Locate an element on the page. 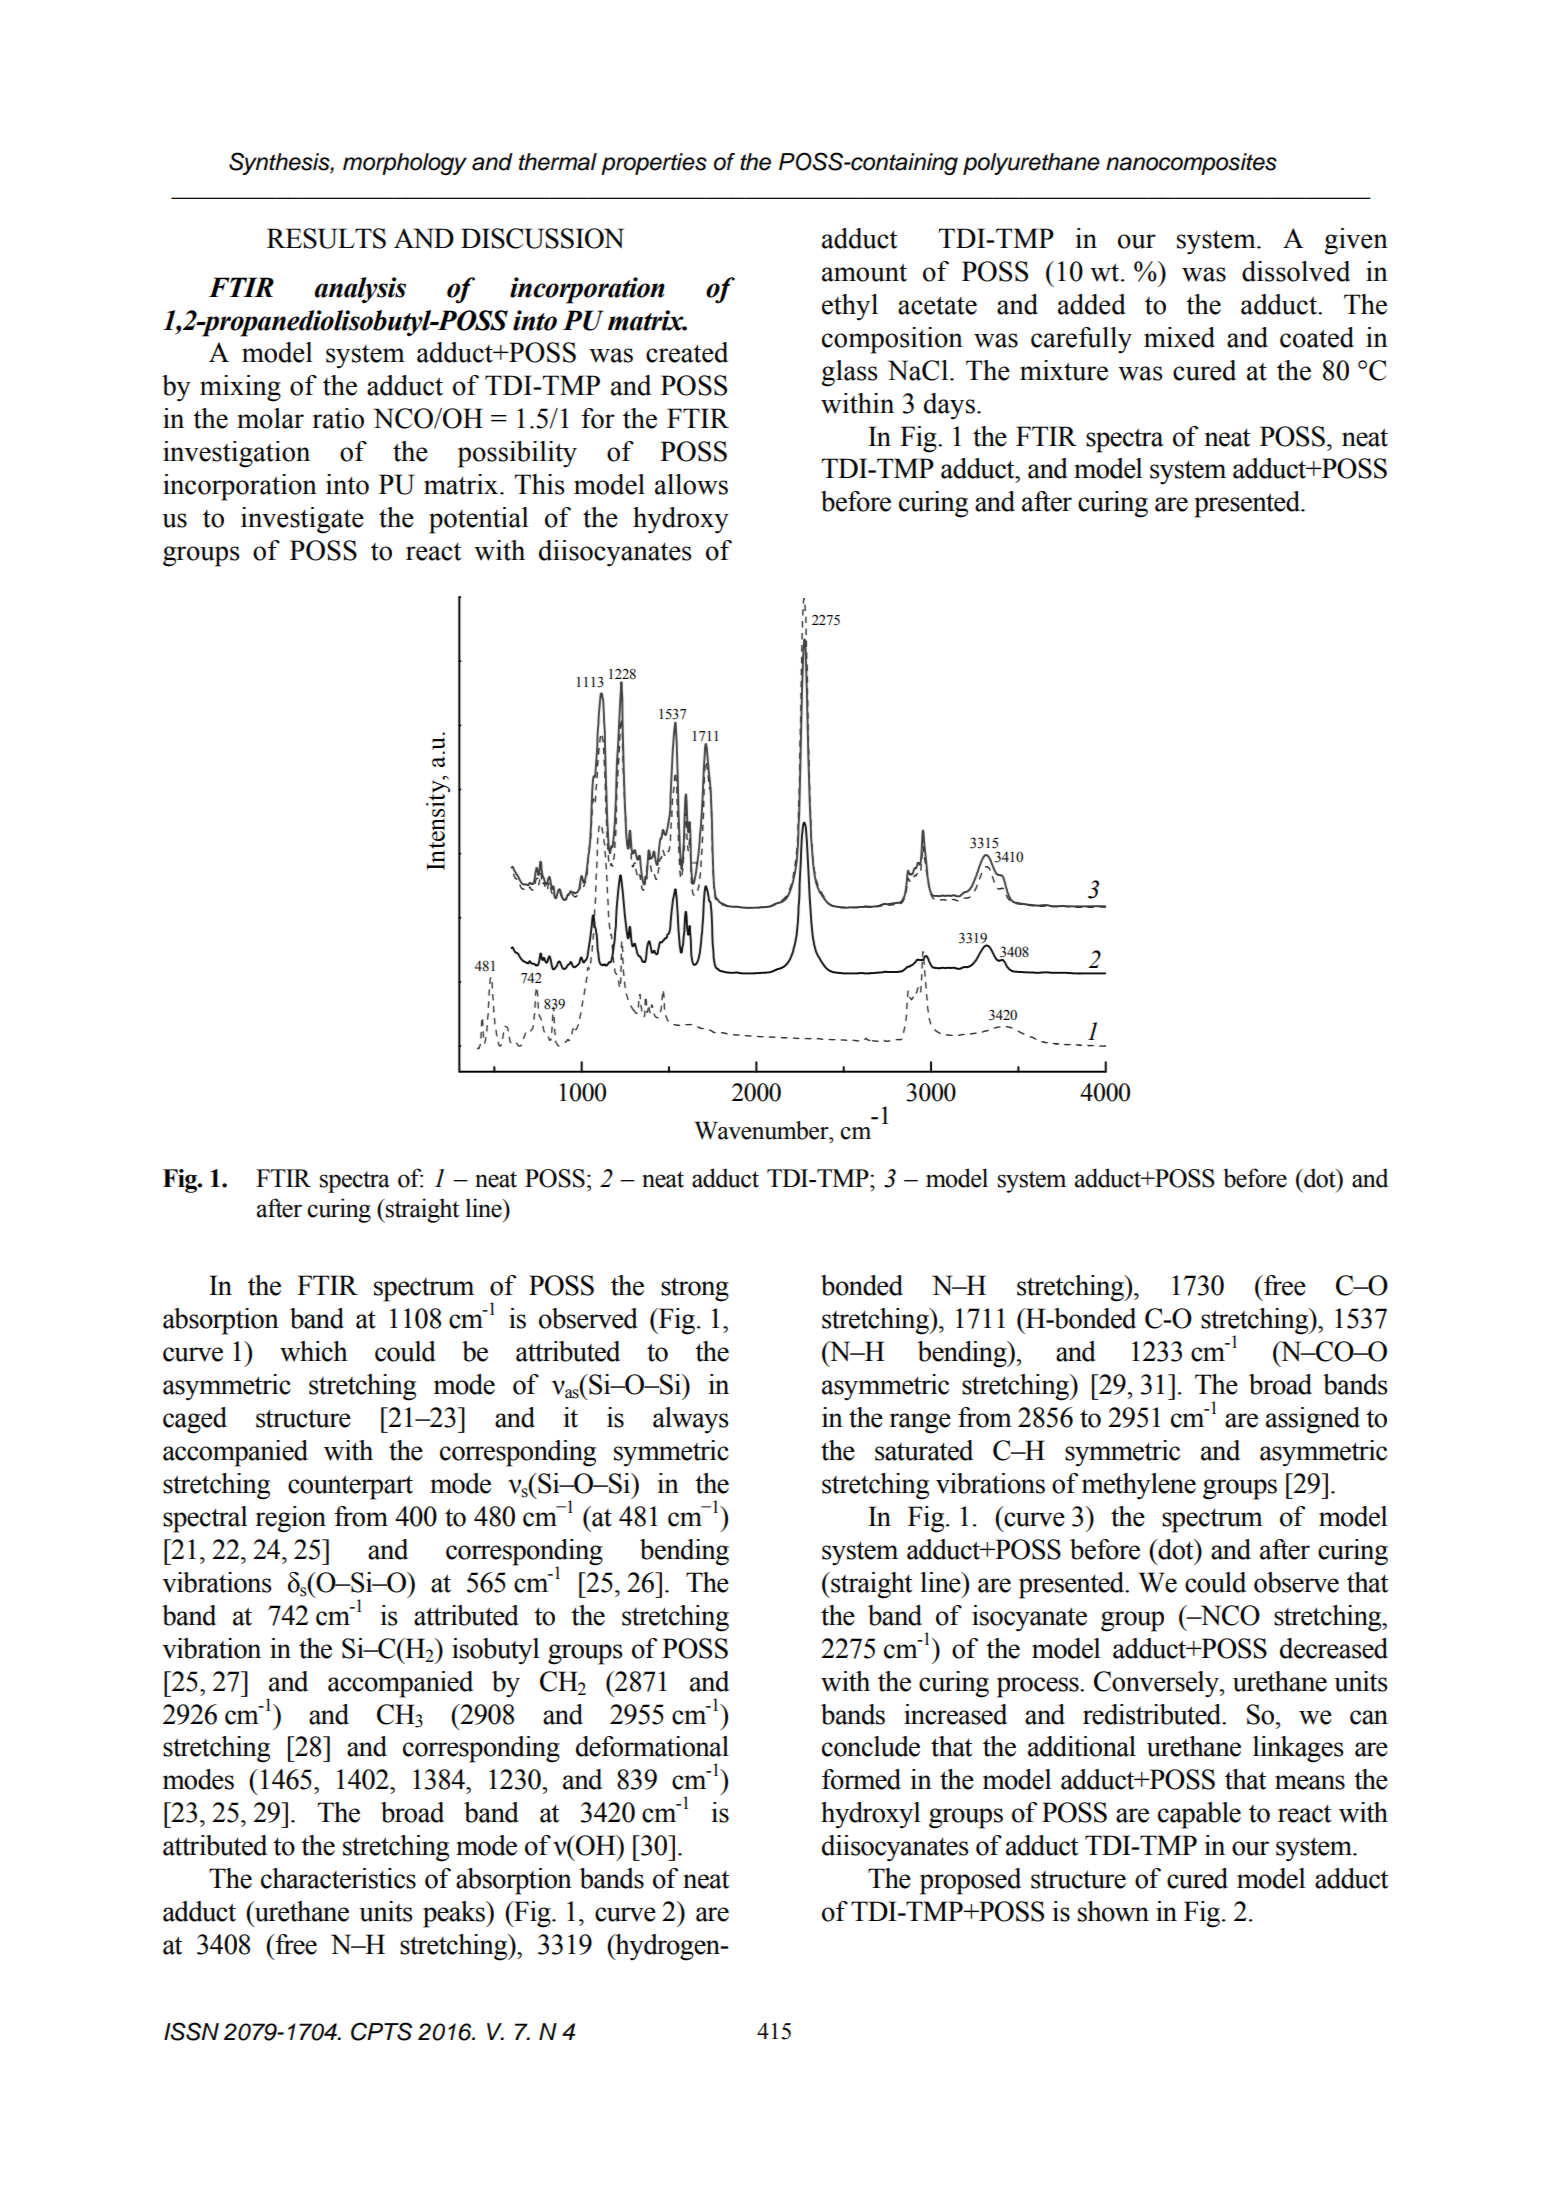 The height and width of the document is (2193, 1550). always is located at coordinates (691, 1420).
